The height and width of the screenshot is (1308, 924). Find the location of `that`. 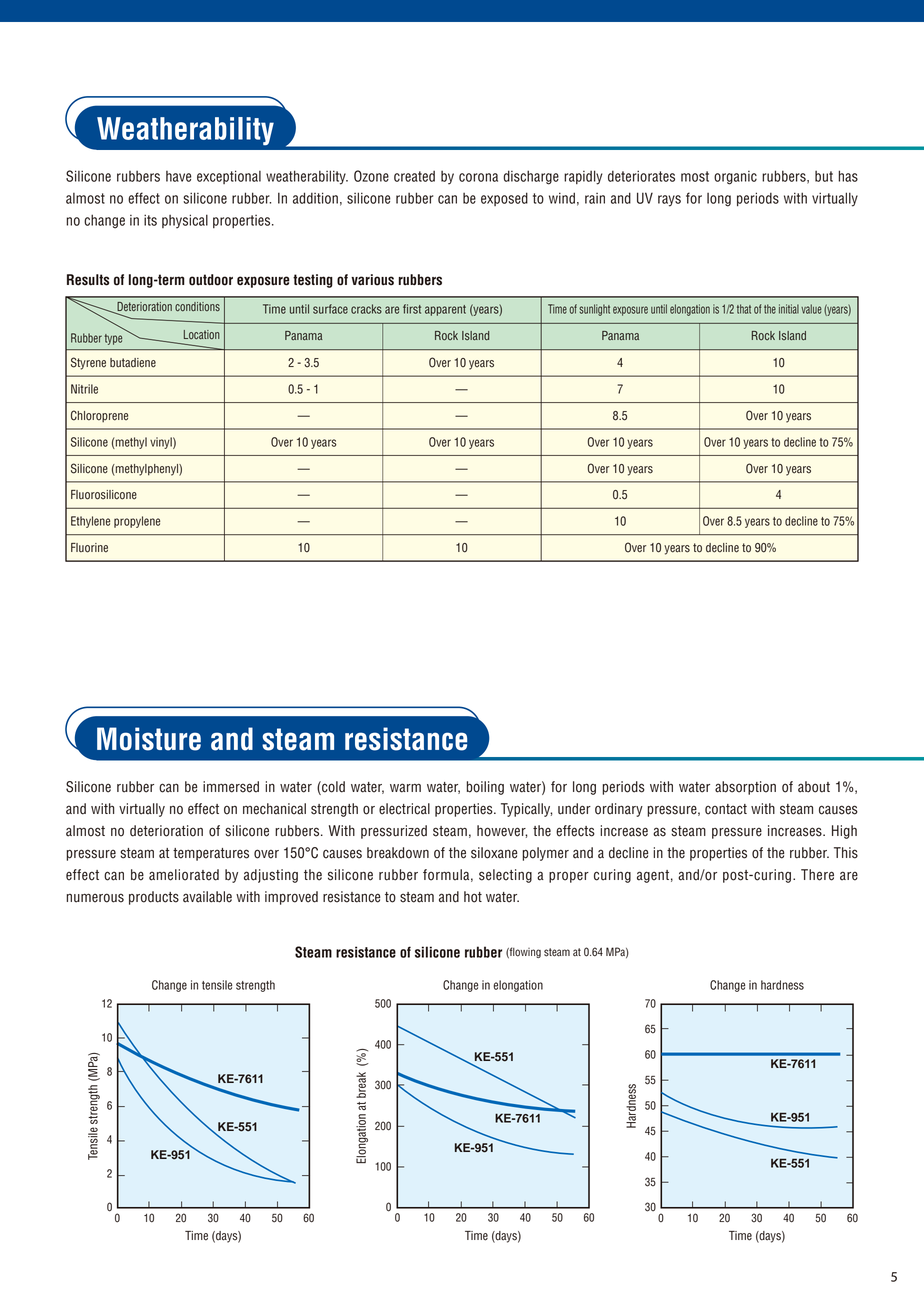

that is located at coordinates (744, 309).
